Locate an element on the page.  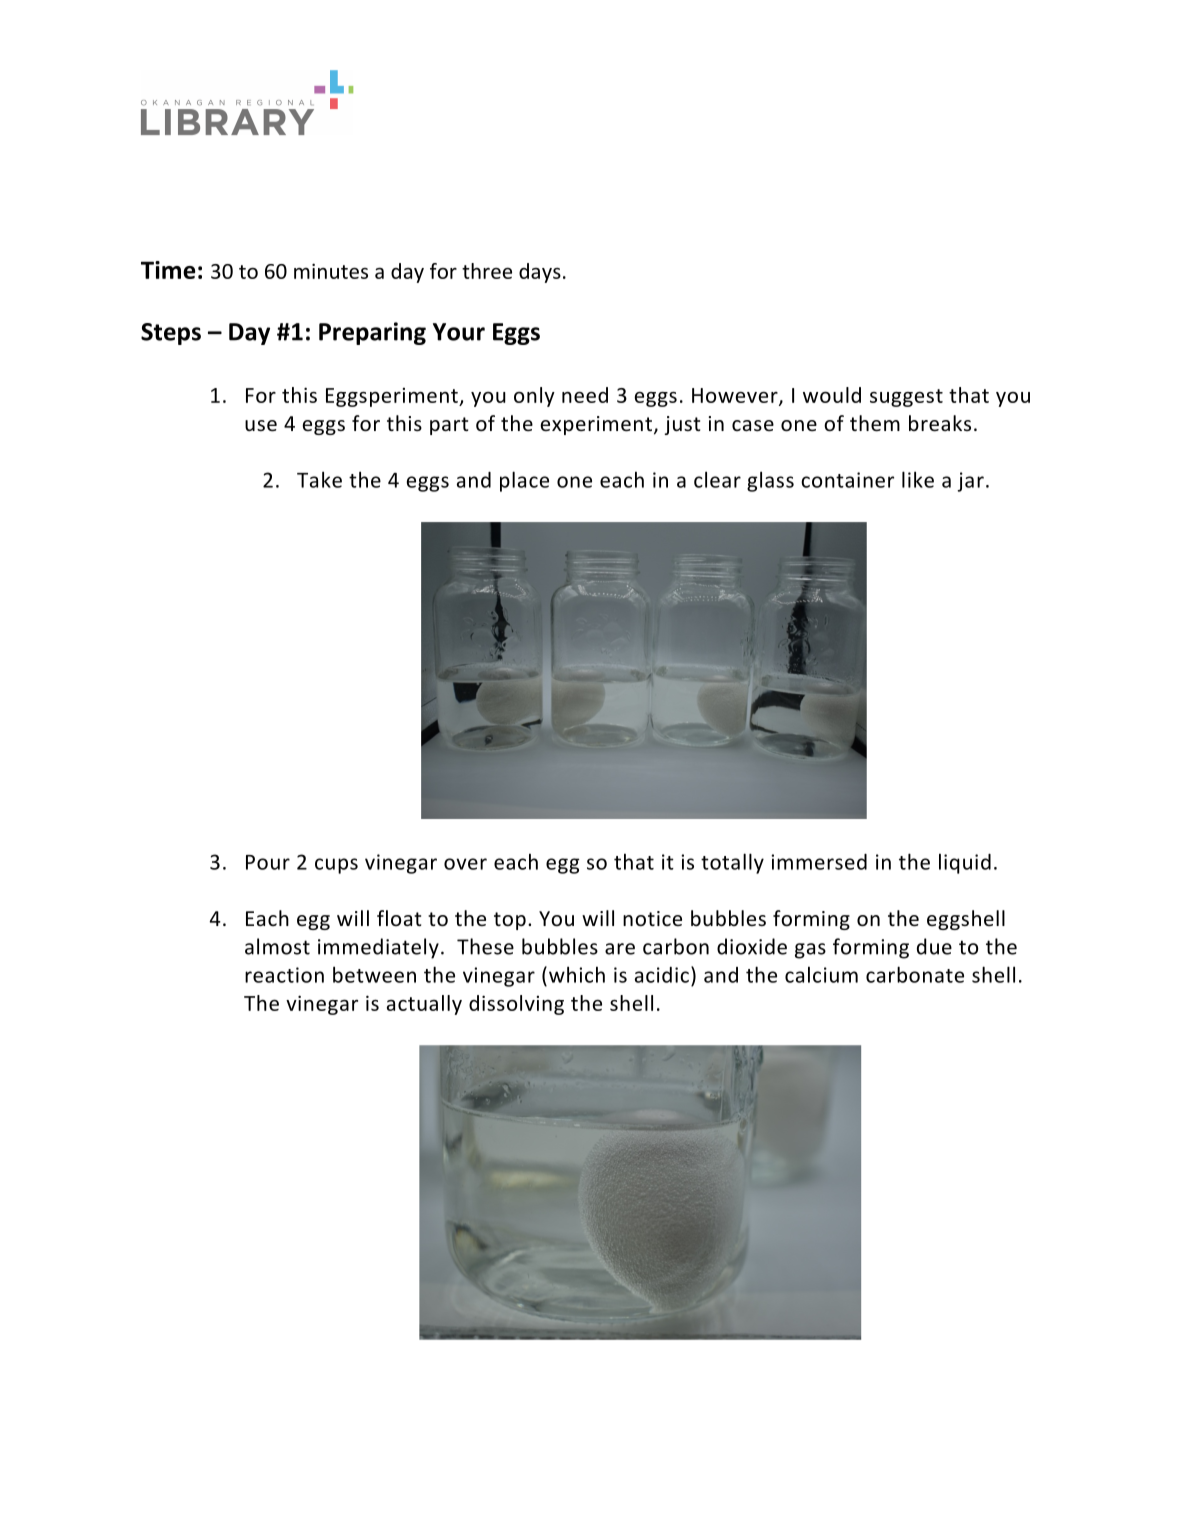
Pour is located at coordinates (268, 862).
